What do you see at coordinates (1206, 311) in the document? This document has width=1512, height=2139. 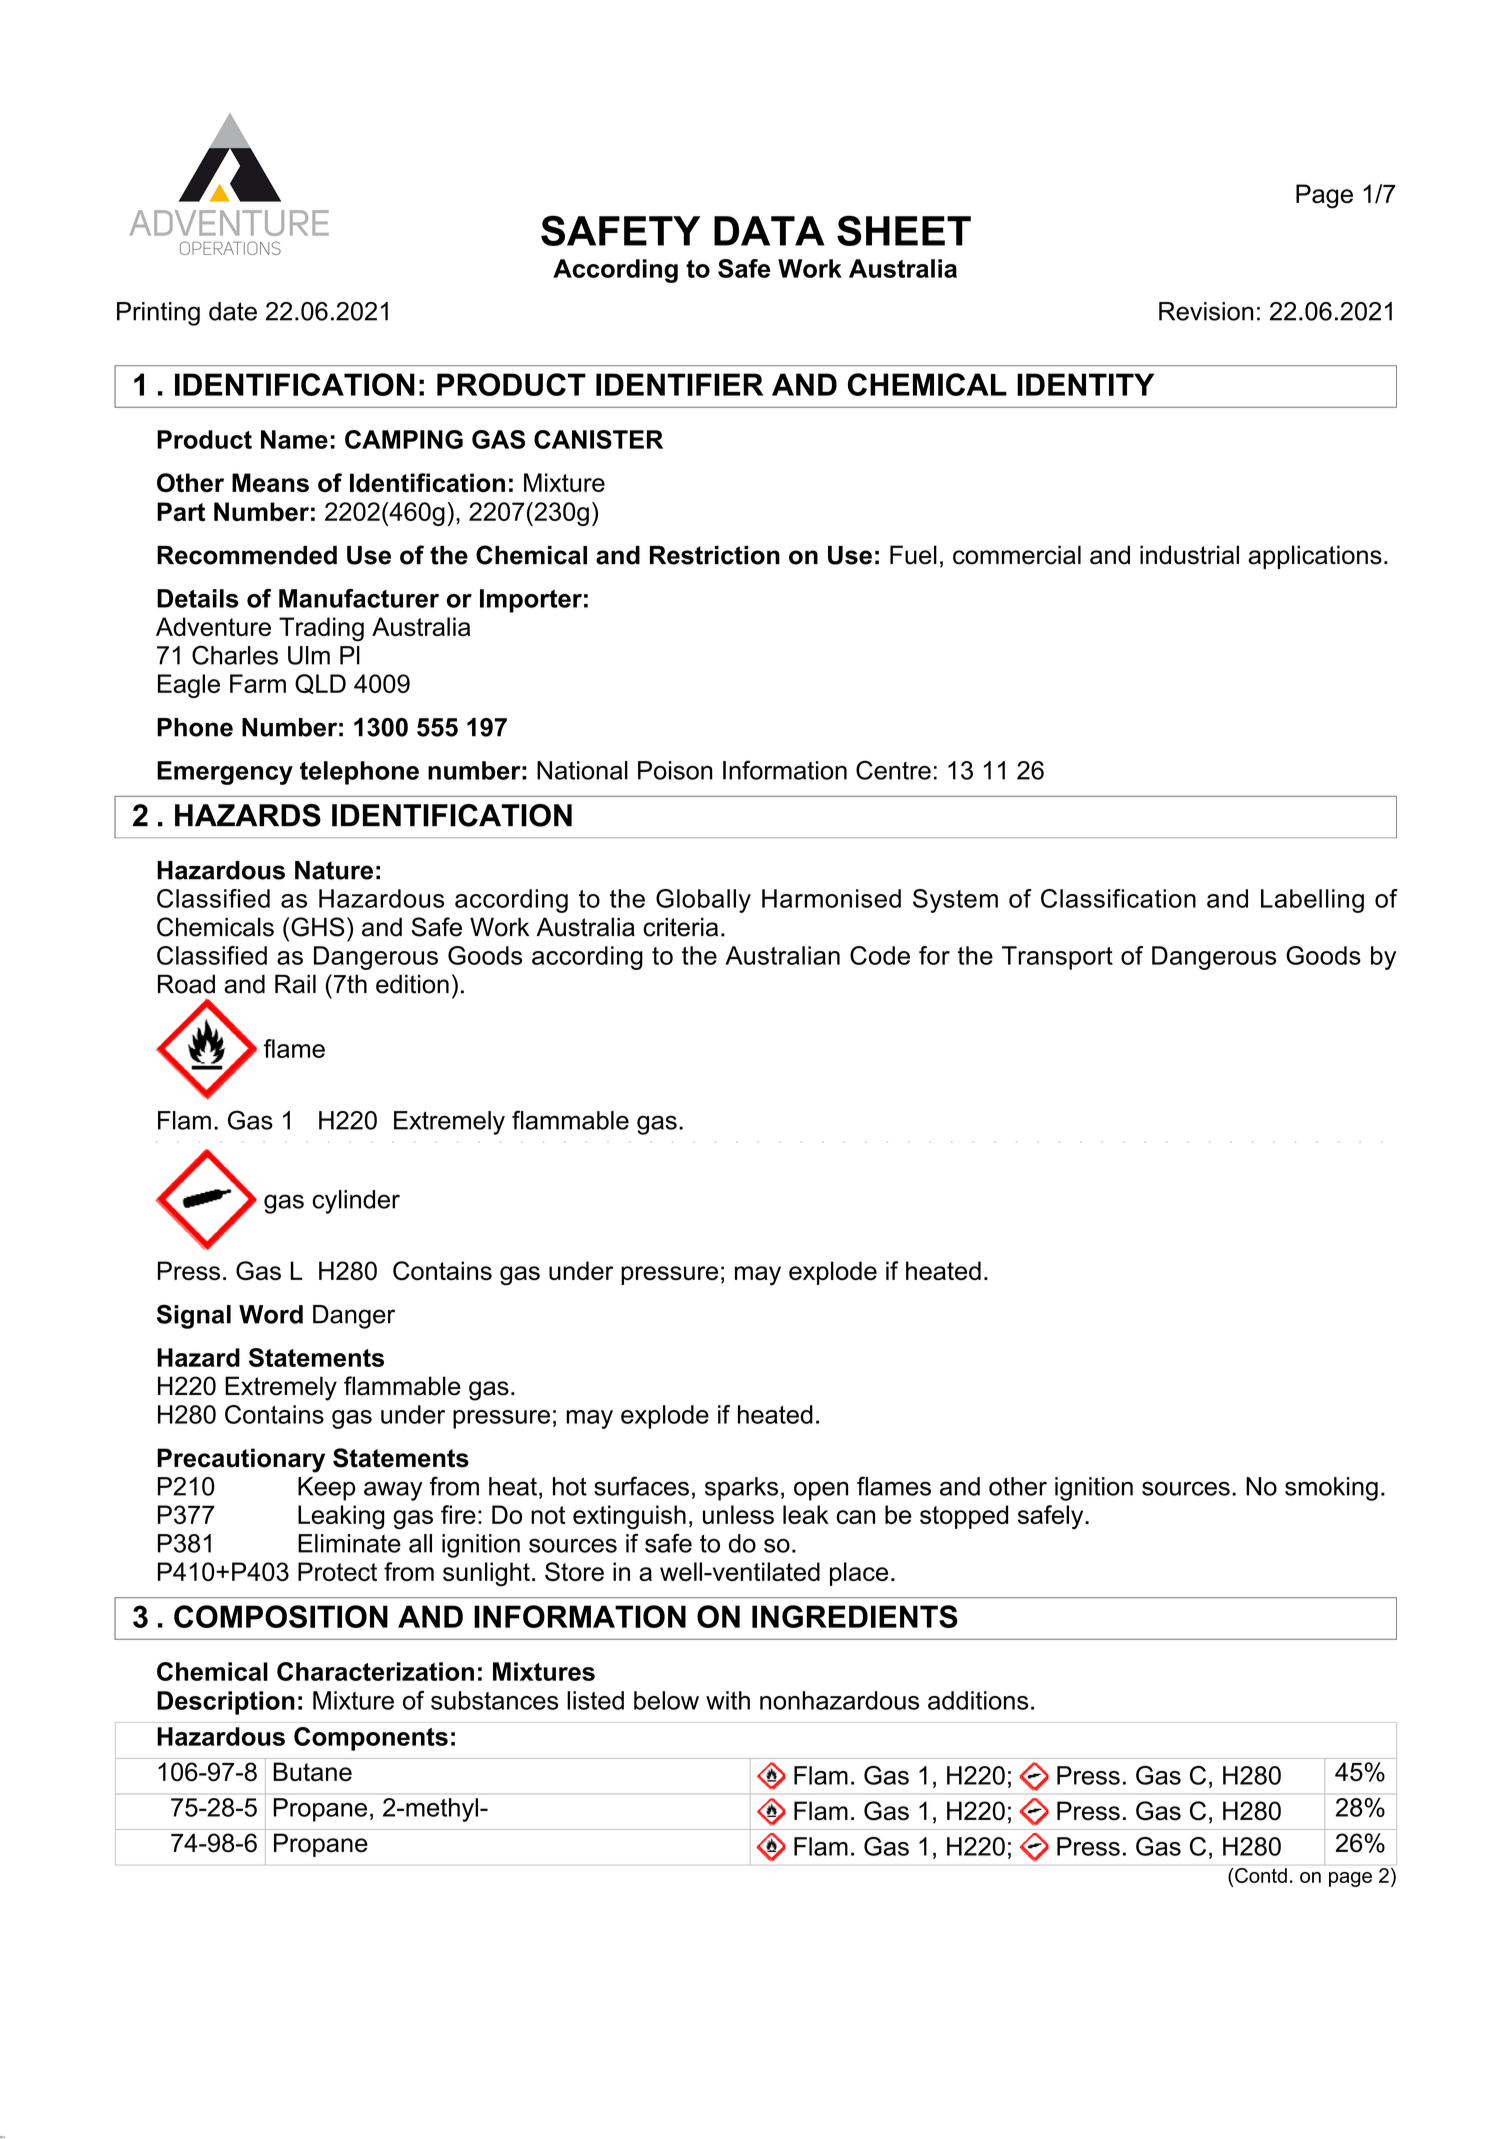 I see `Revision` at bounding box center [1206, 311].
